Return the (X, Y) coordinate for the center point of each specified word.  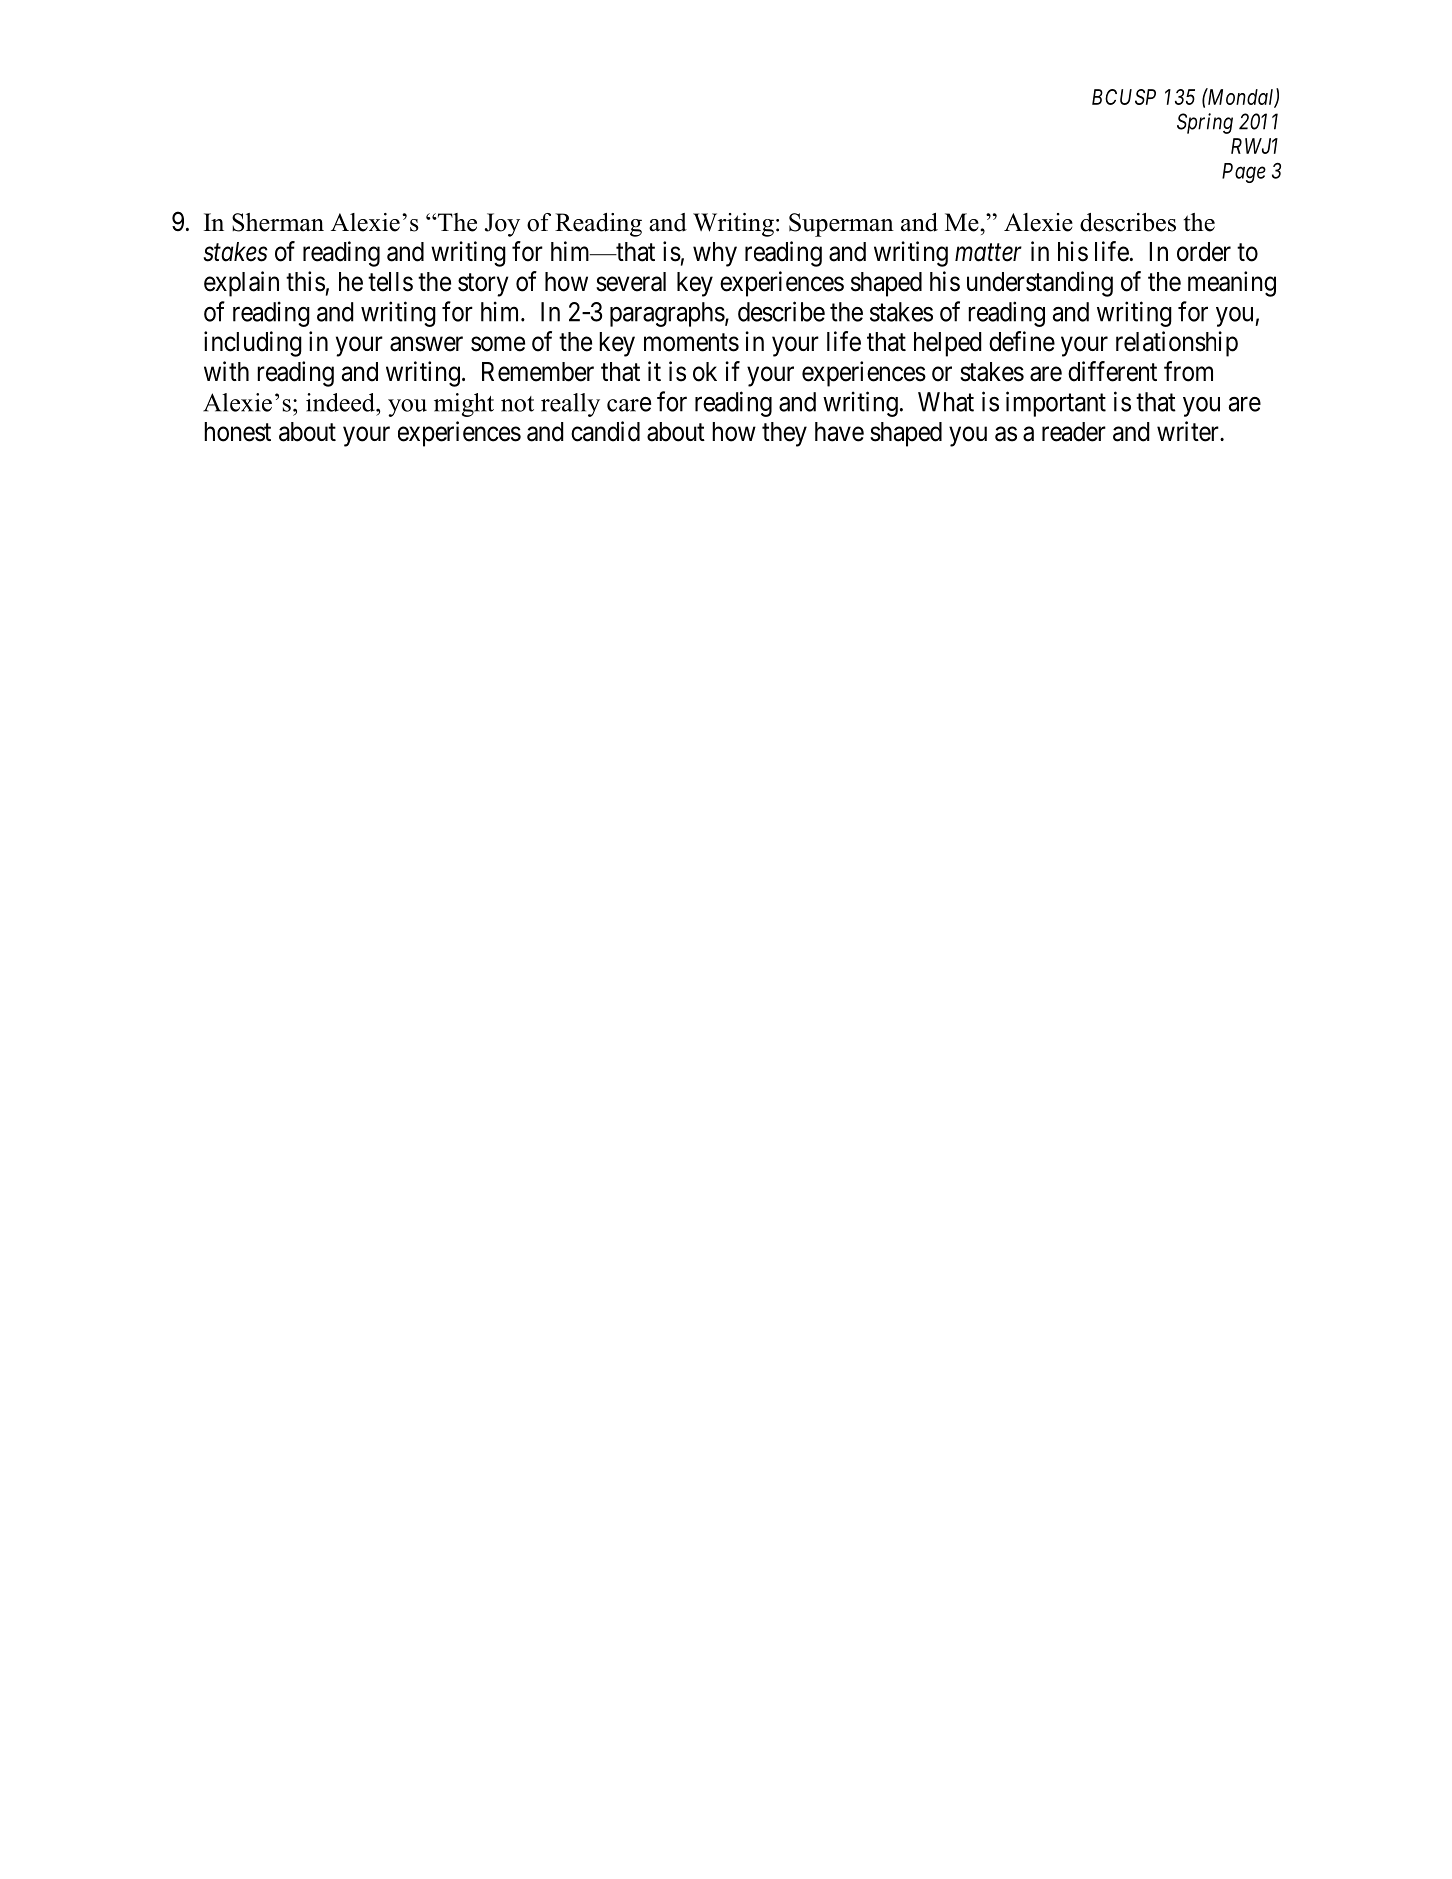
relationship (1177, 344)
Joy (502, 225)
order (1204, 252)
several (631, 282)
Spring (1205, 123)
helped (948, 344)
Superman (841, 225)
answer (426, 344)
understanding (1040, 284)
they (784, 434)
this (305, 281)
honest (237, 432)
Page (1244, 173)
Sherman (278, 222)
